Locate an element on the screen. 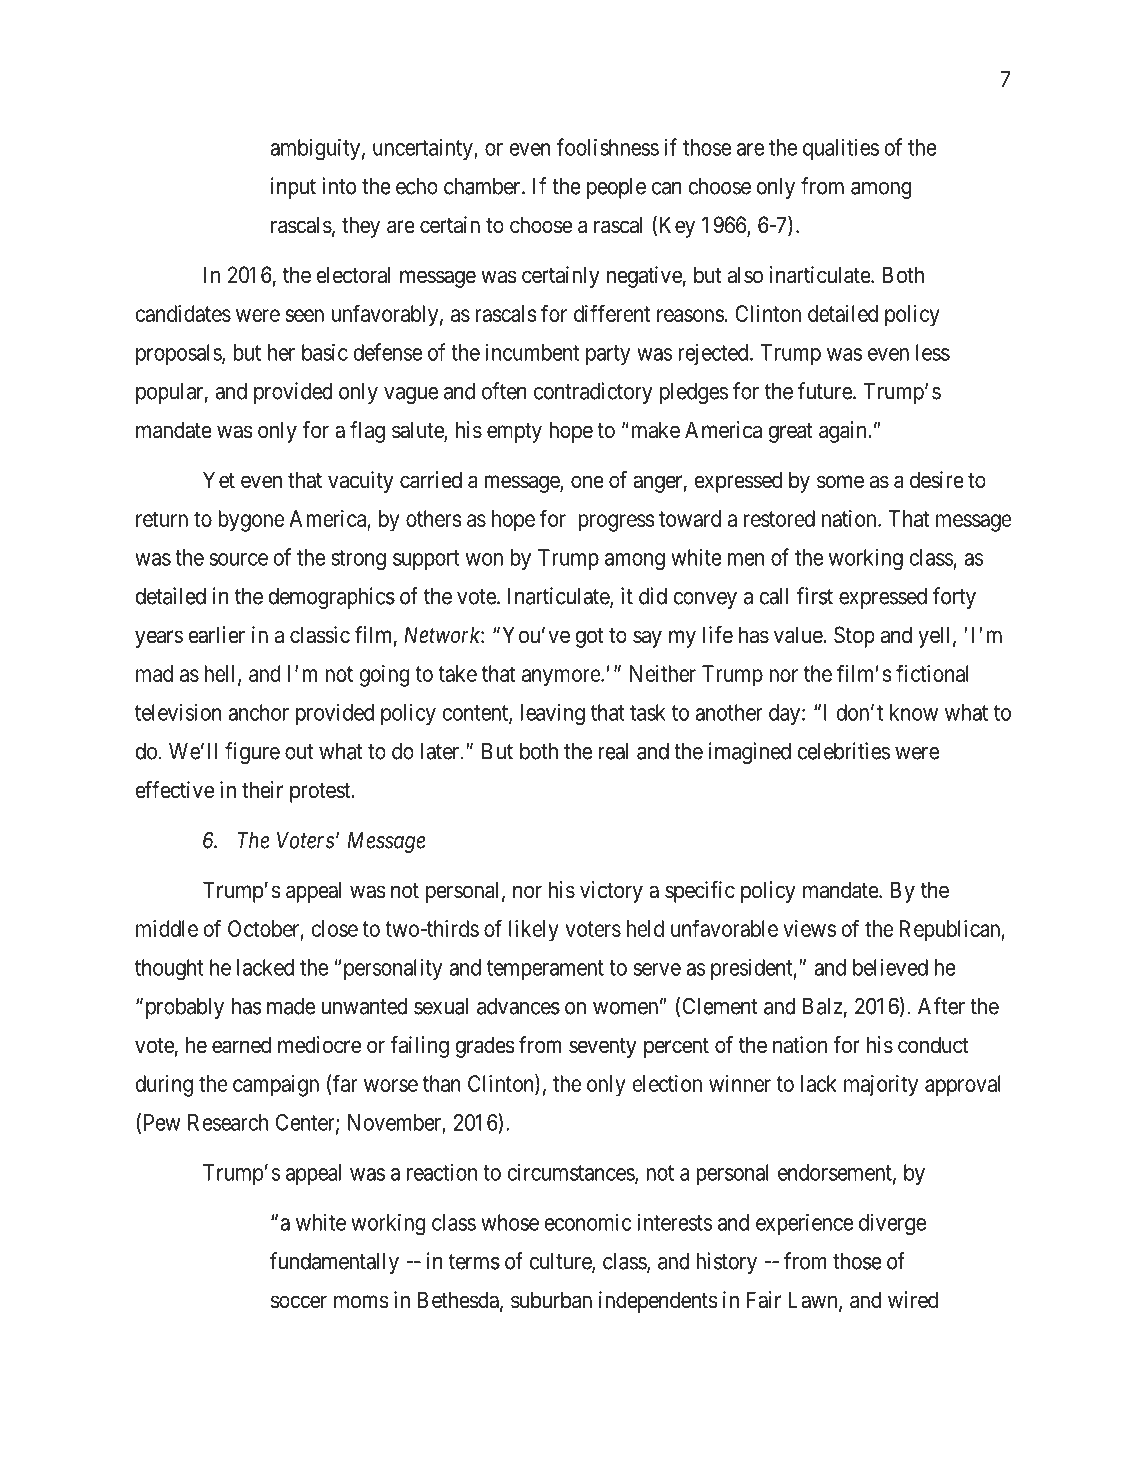  qualities is located at coordinates (841, 149).
